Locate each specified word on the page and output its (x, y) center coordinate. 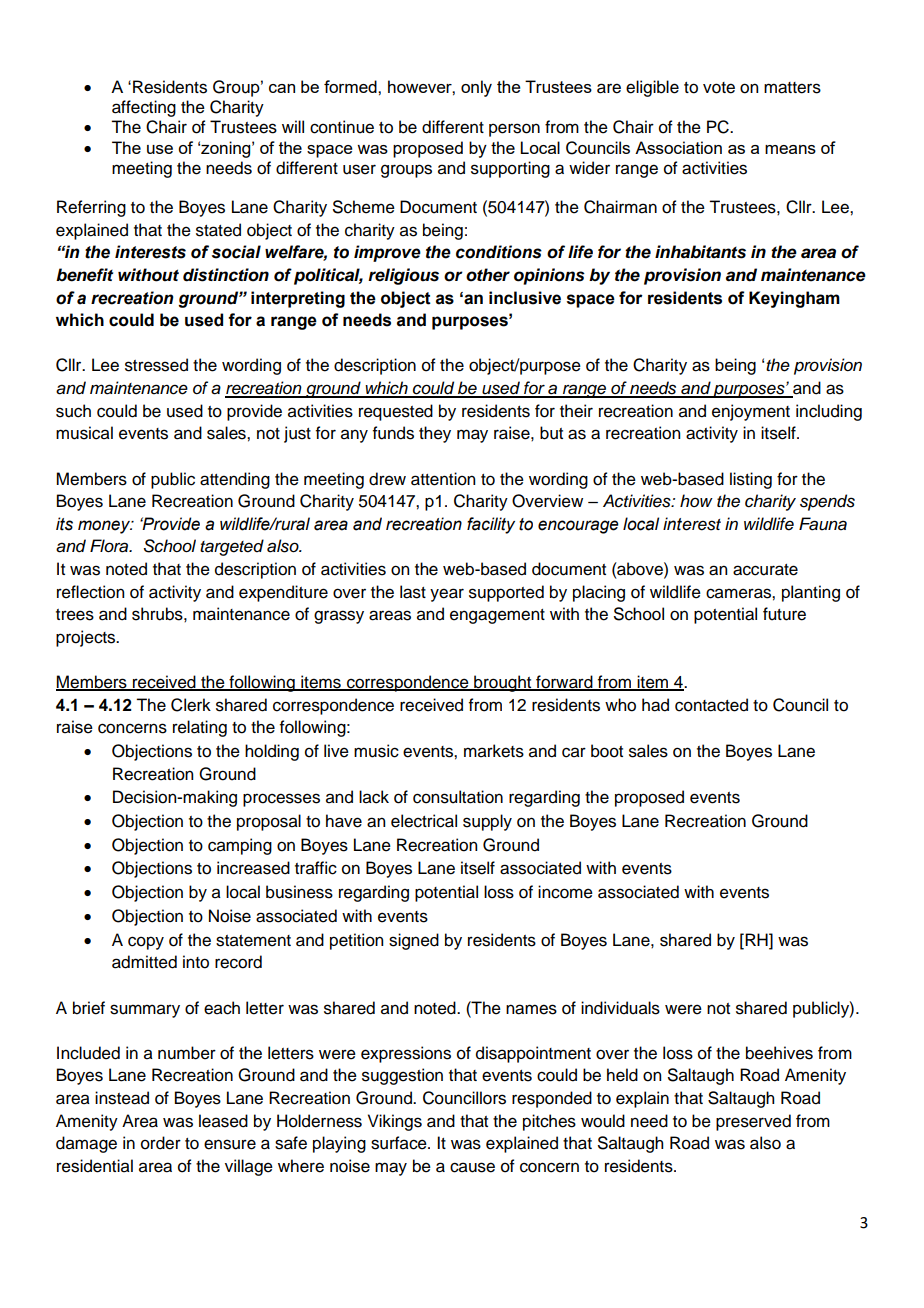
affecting (144, 108)
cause (472, 1167)
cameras (739, 593)
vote (719, 88)
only (476, 88)
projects (87, 638)
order (161, 1143)
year (447, 595)
